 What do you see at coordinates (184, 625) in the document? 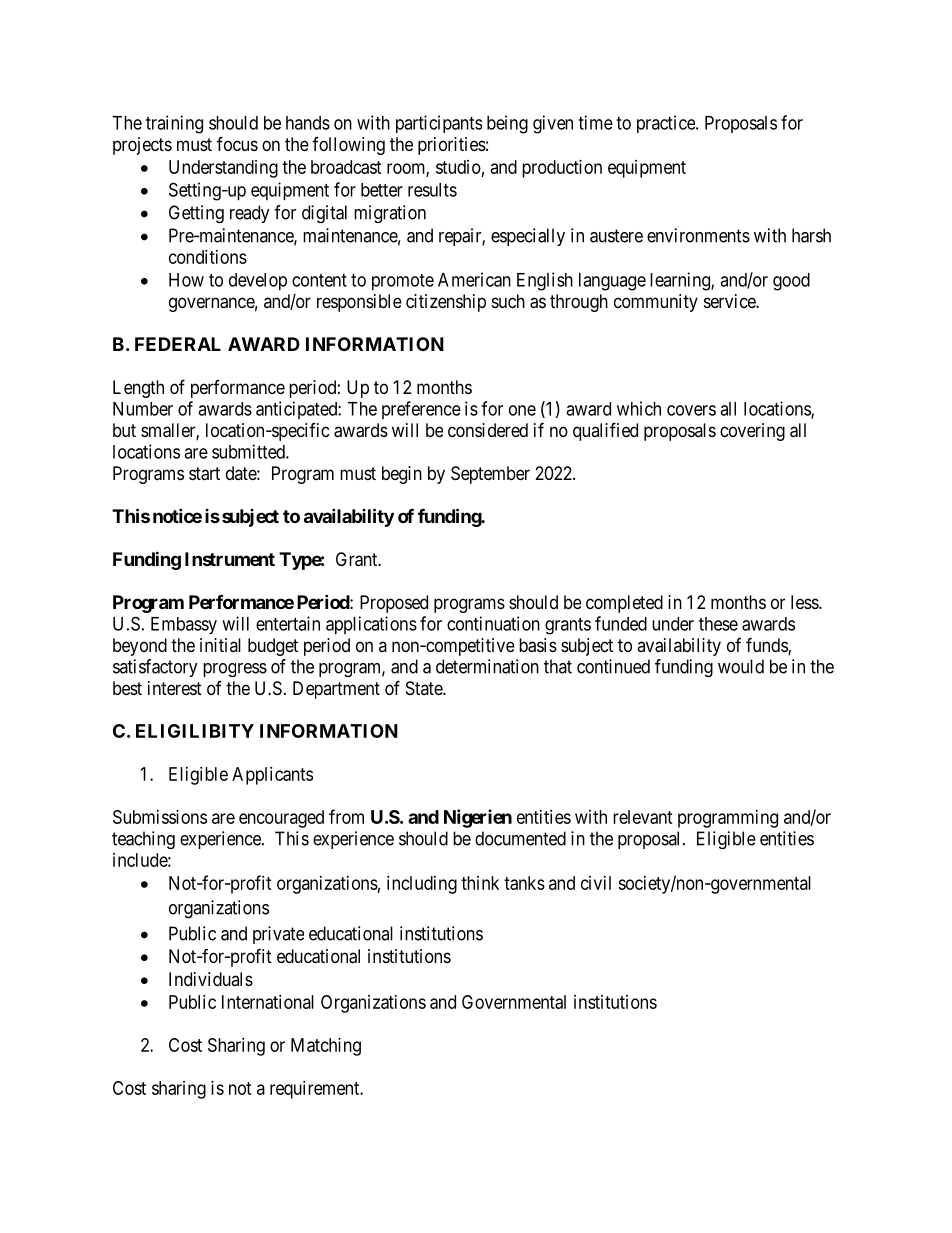
I see `Embassy` at bounding box center [184, 625].
